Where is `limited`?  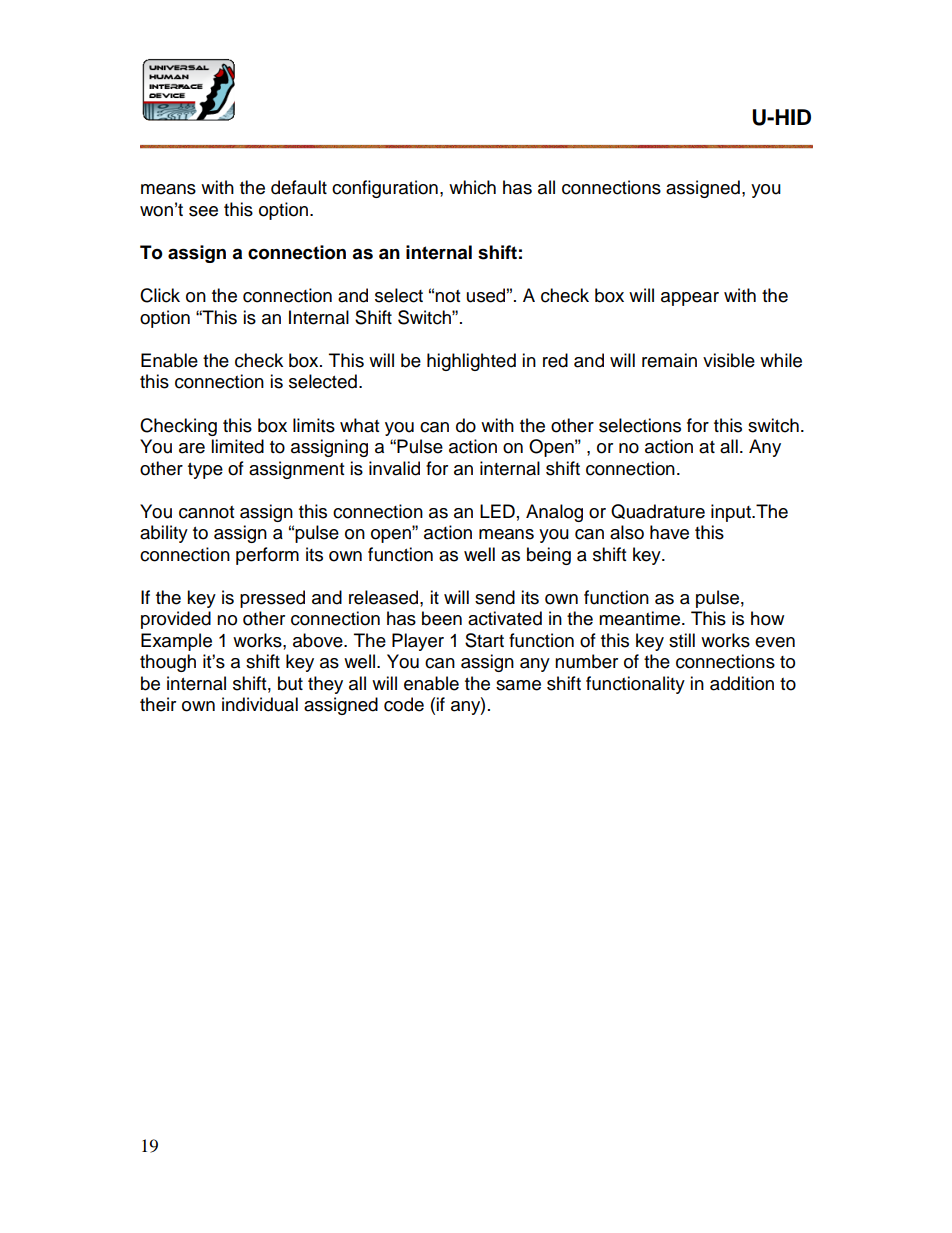
limited is located at coordinates (237, 446).
